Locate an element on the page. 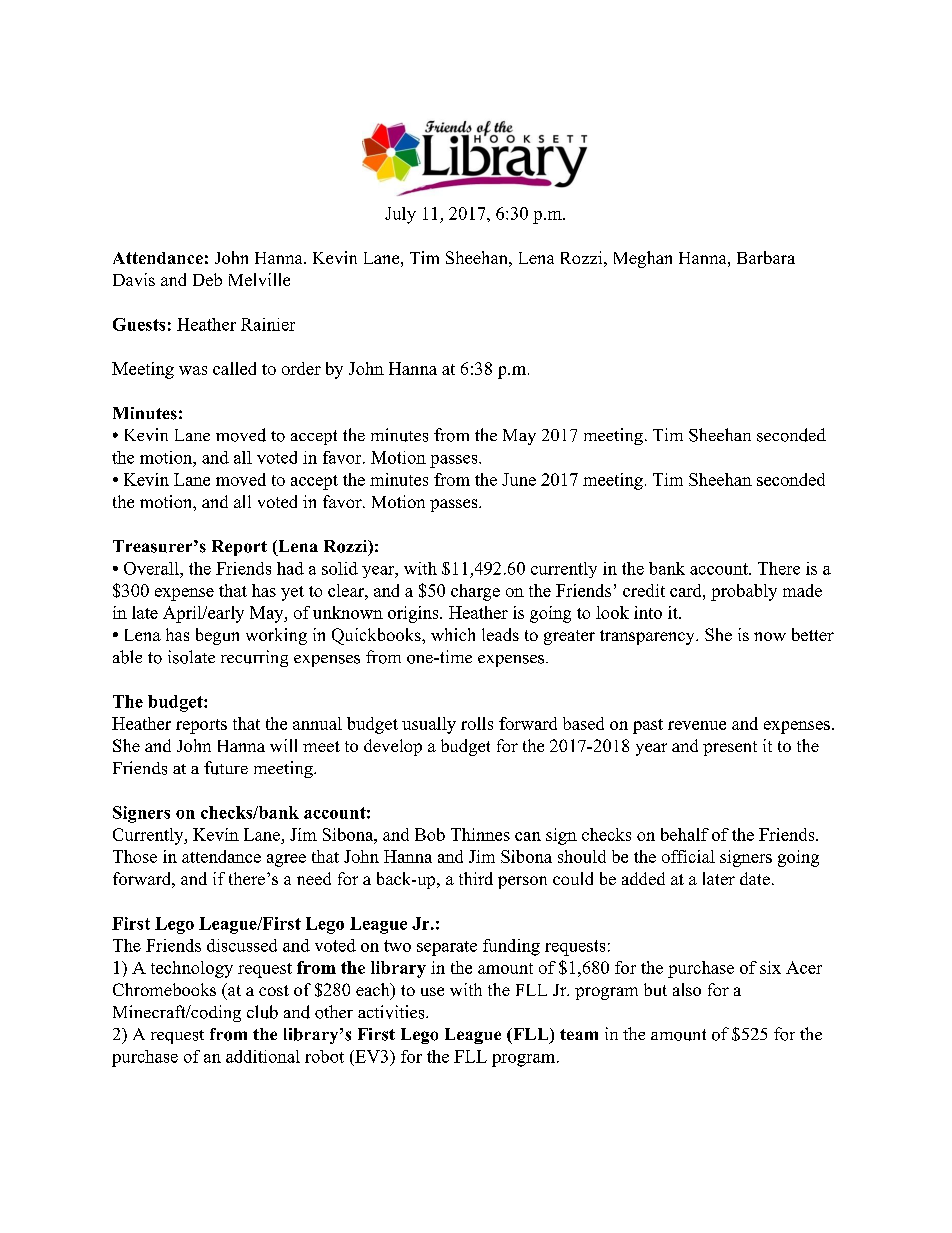 The height and width of the document is (1233, 952). July is located at coordinates (400, 215).
